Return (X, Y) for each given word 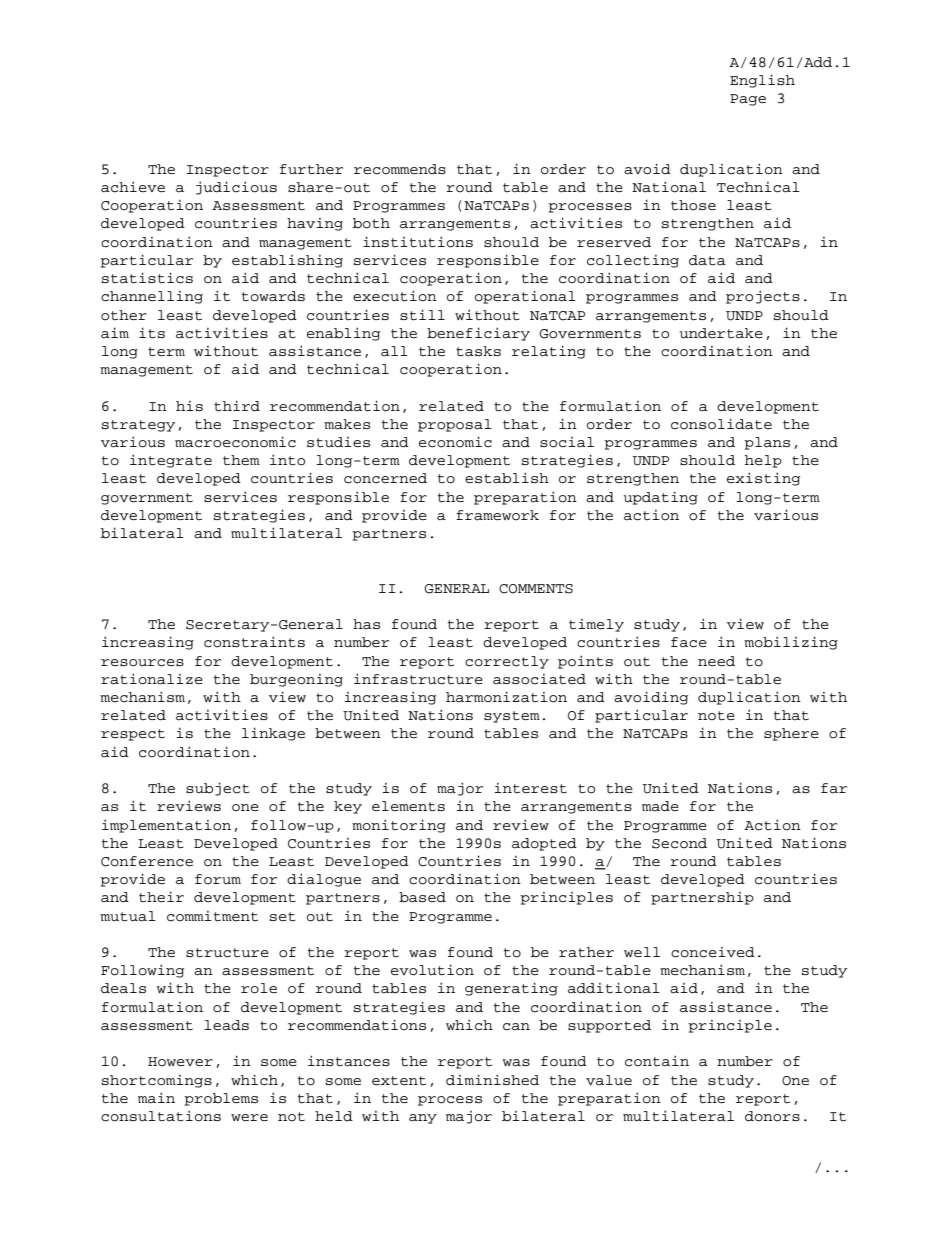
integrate (171, 461)
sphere (791, 734)
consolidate (721, 424)
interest (530, 788)
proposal (455, 425)
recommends (400, 169)
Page (748, 100)
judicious (236, 188)
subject (218, 789)
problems (221, 1099)
